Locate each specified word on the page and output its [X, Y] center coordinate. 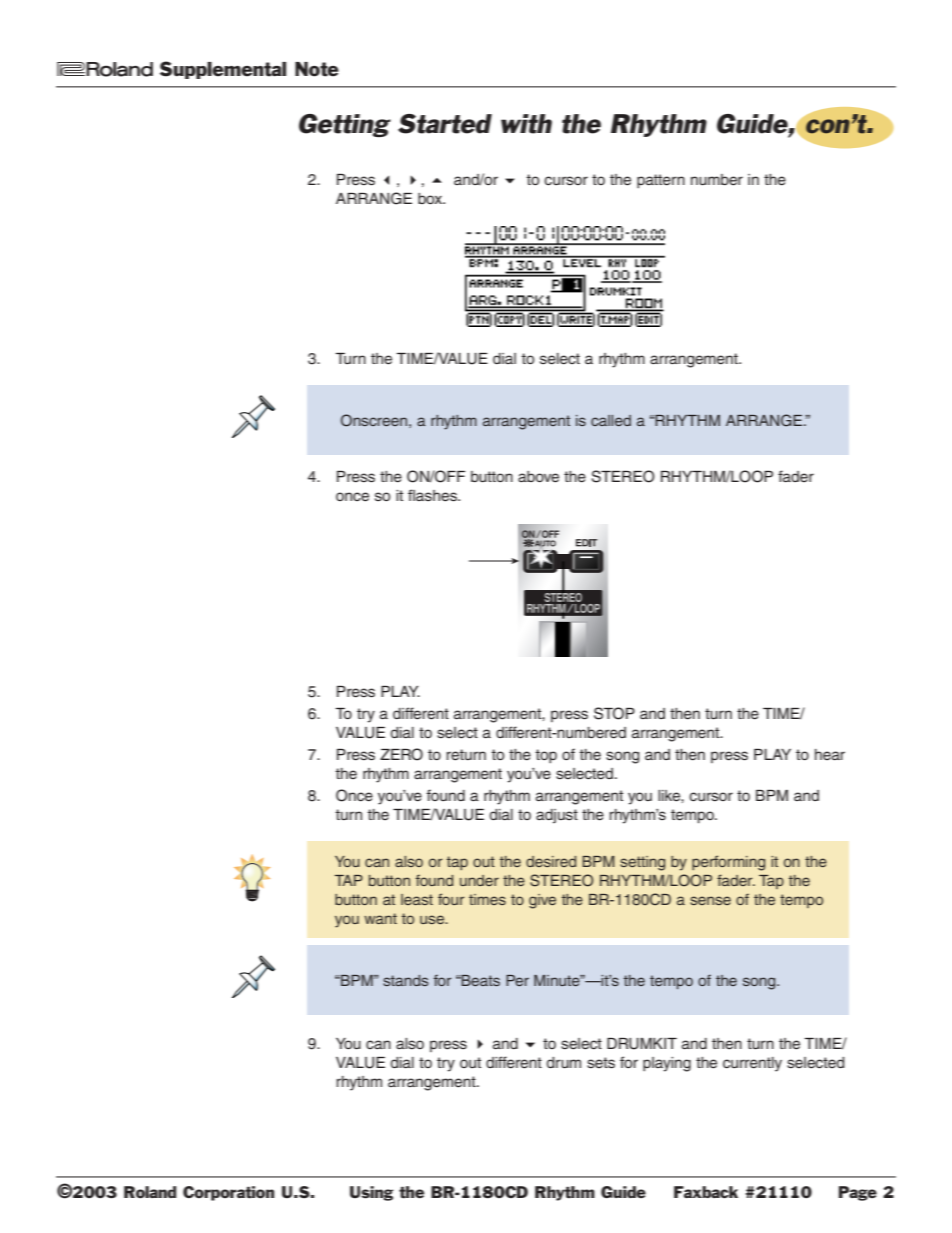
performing [728, 863]
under [479, 880]
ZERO [401, 754]
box [431, 198]
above [538, 477]
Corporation [228, 1193]
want [380, 918]
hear [830, 755]
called [611, 420]
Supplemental [223, 70]
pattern [661, 181]
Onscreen [374, 420]
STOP [614, 713]
